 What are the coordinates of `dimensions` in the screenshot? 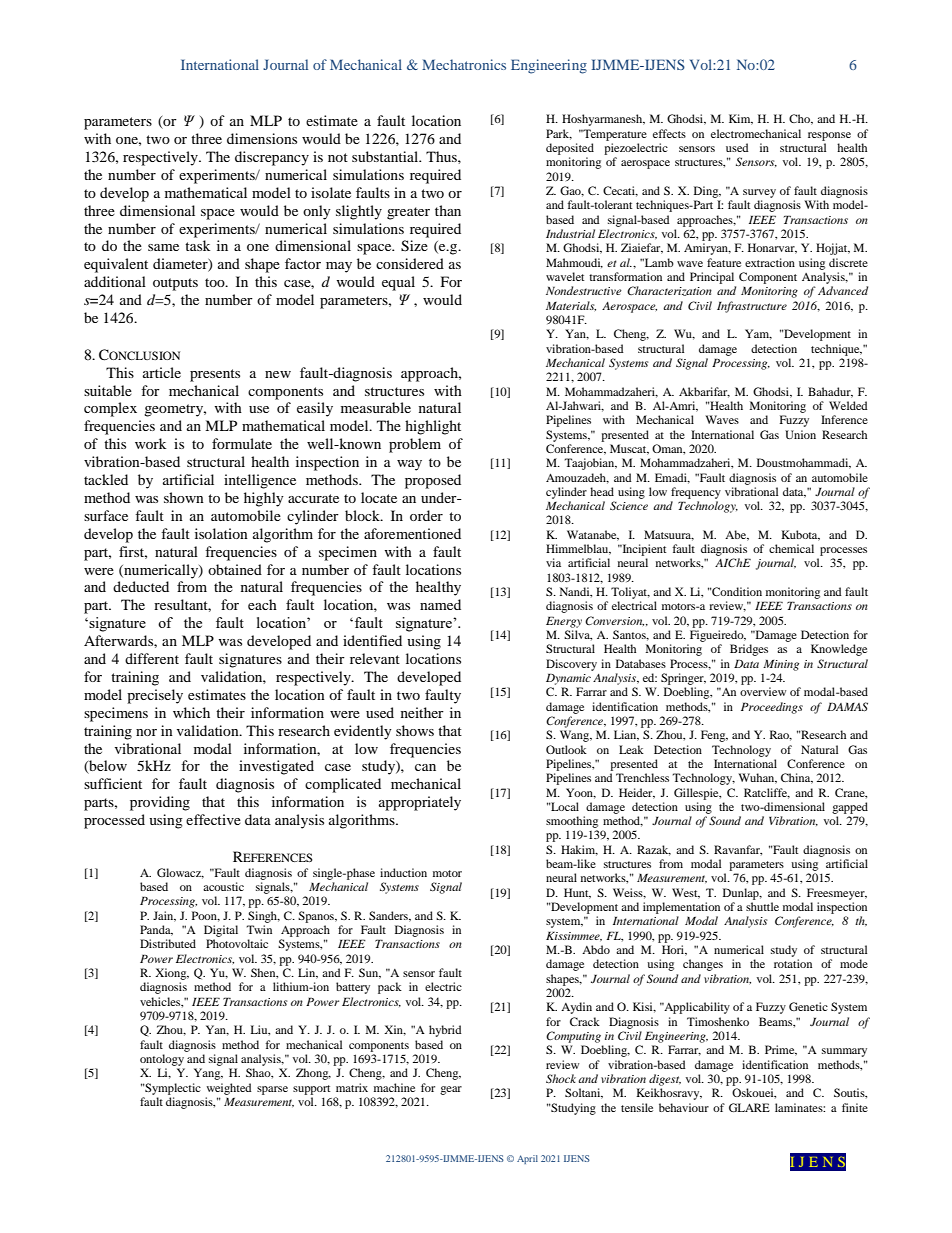 It's located at (262, 138).
